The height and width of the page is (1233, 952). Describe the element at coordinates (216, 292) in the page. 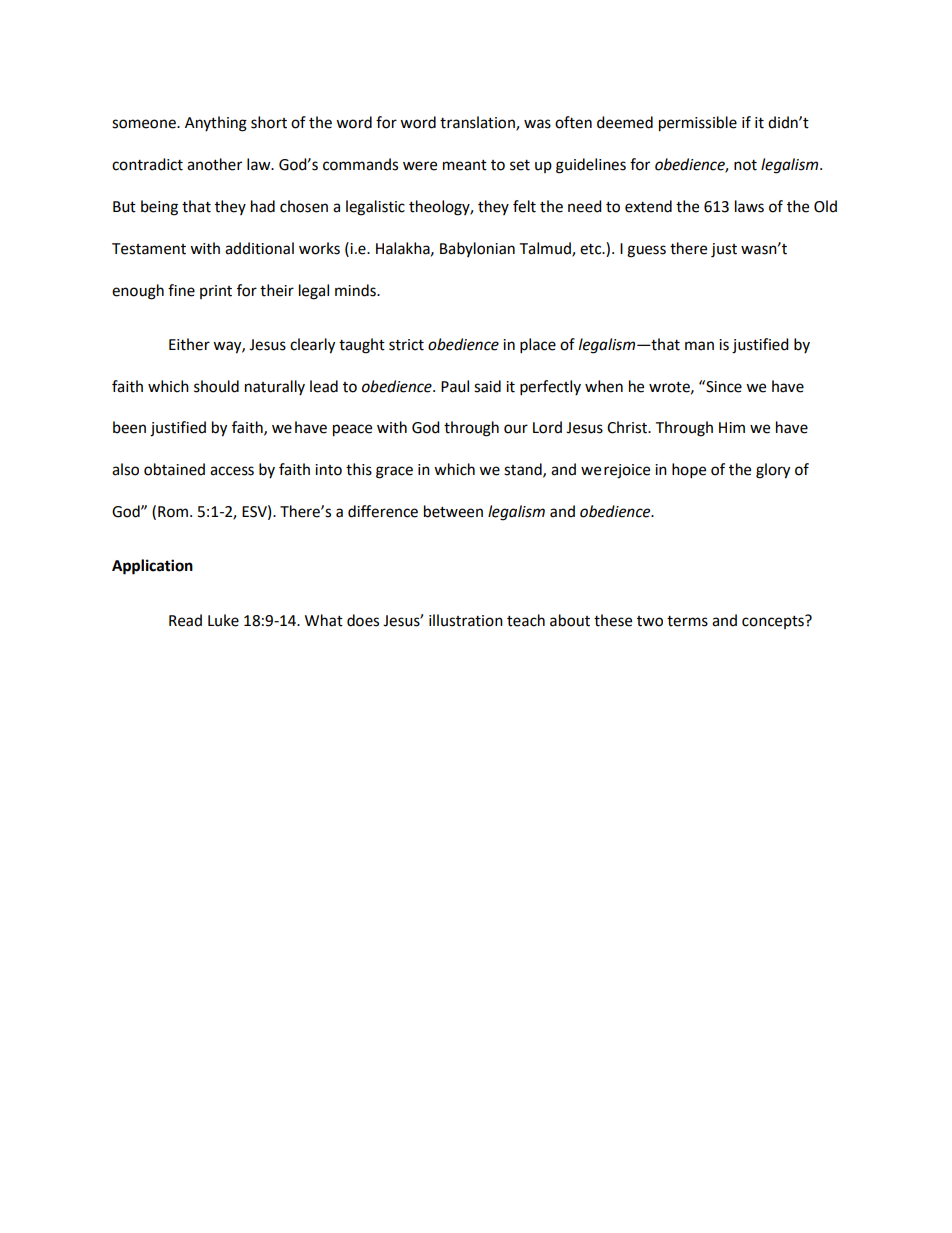

I see `print` at that location.
